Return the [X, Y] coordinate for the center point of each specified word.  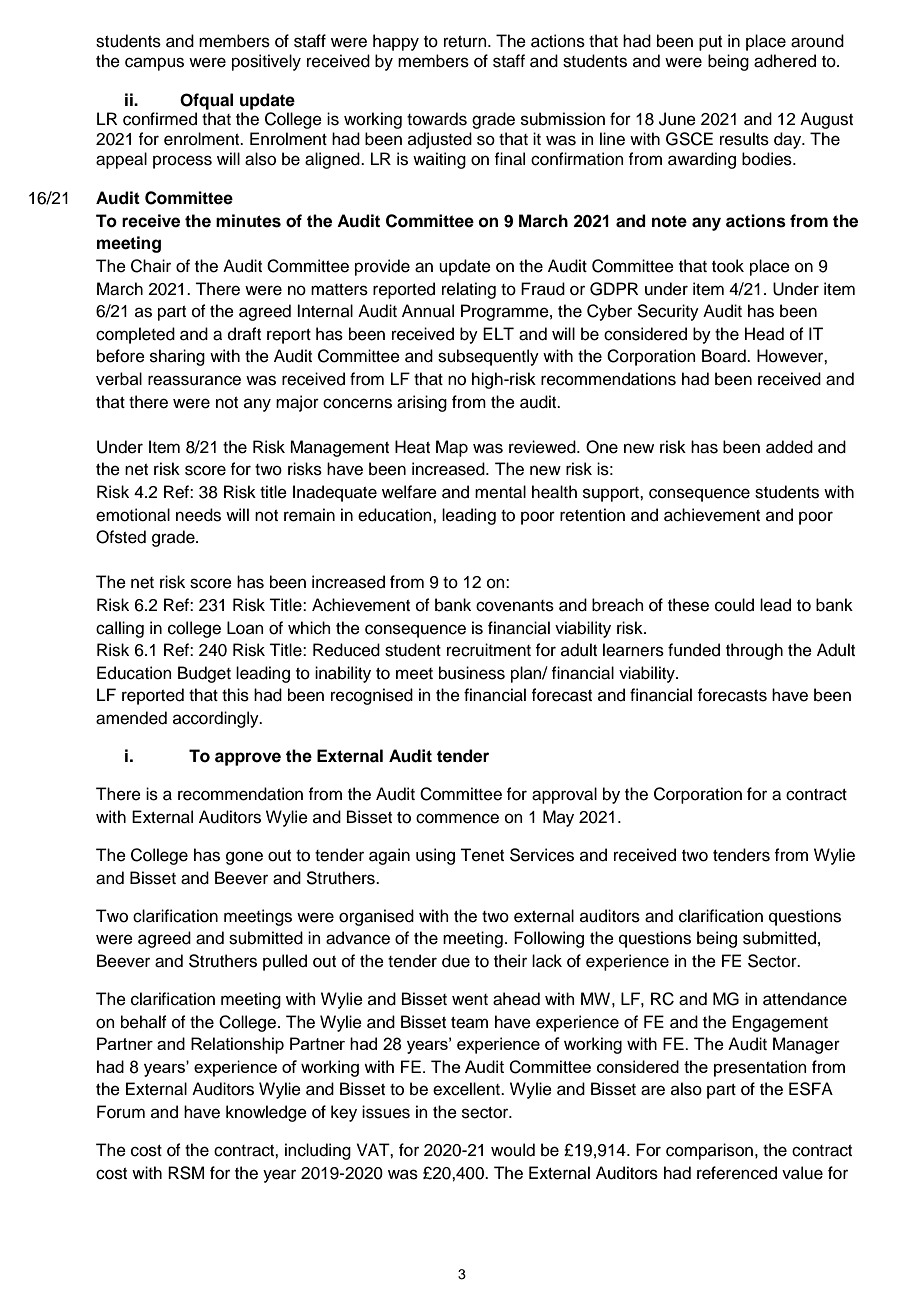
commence [457, 818]
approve [248, 759]
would [513, 1150]
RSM [186, 1173]
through [754, 651]
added [789, 447]
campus [154, 64]
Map [452, 448]
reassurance [194, 380]
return [466, 42]
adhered [785, 61]
